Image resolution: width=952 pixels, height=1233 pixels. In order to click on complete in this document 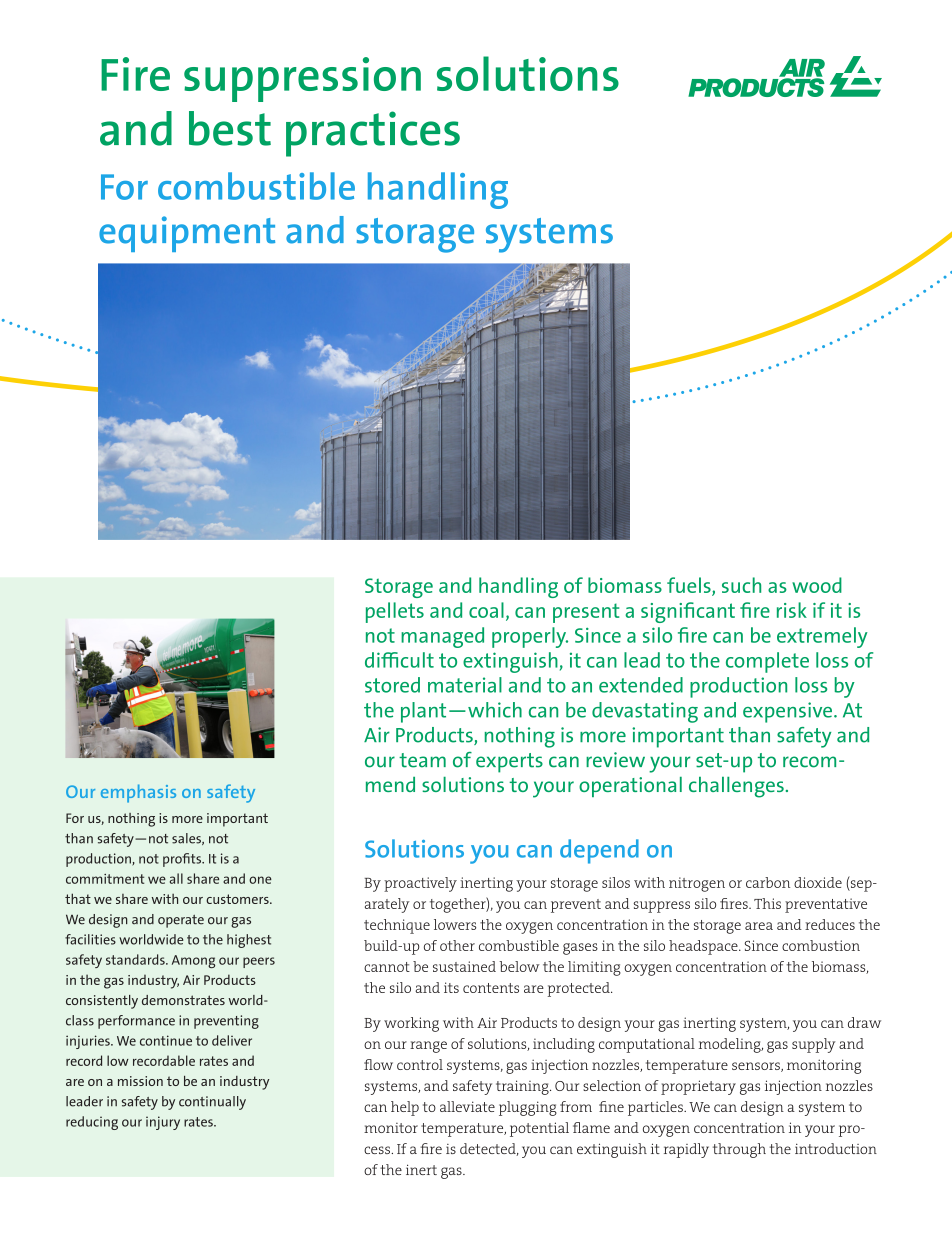, I will do `click(767, 662)`.
